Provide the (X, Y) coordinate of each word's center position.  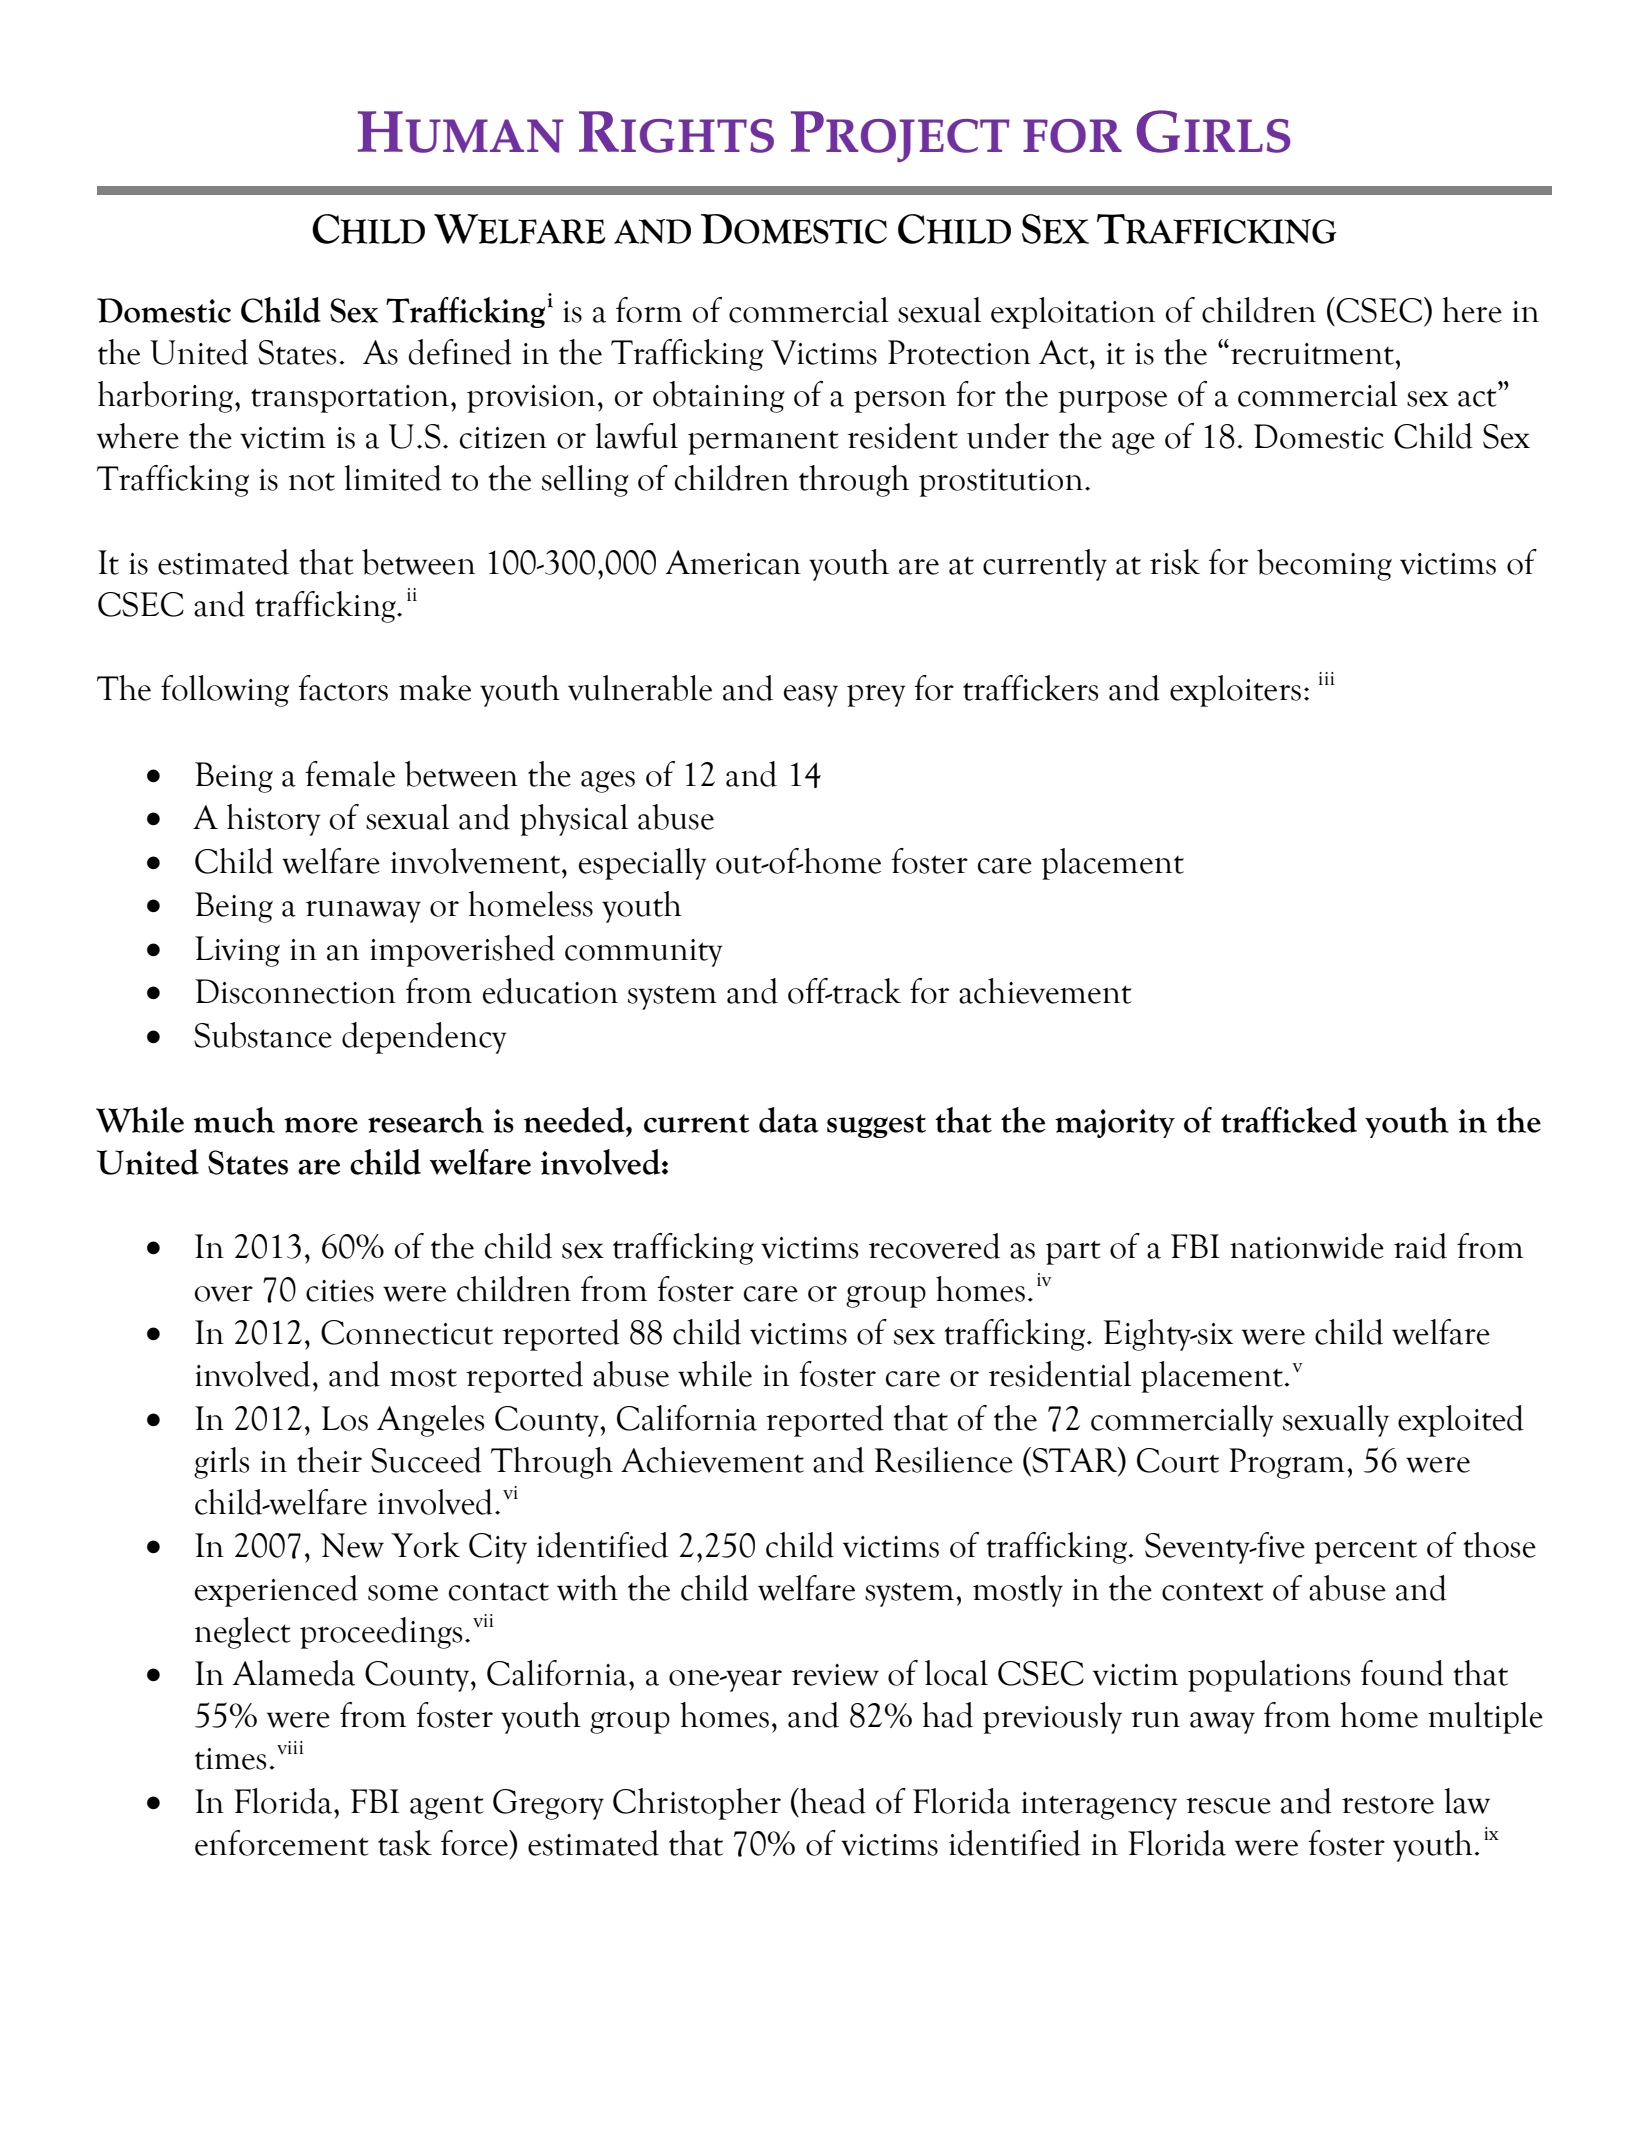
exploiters (1235, 691)
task (405, 1843)
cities (340, 1291)
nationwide (1307, 1246)
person (900, 402)
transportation (350, 399)
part (1073, 1253)
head (832, 1801)
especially (642, 864)
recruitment (1313, 354)
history (273, 820)
